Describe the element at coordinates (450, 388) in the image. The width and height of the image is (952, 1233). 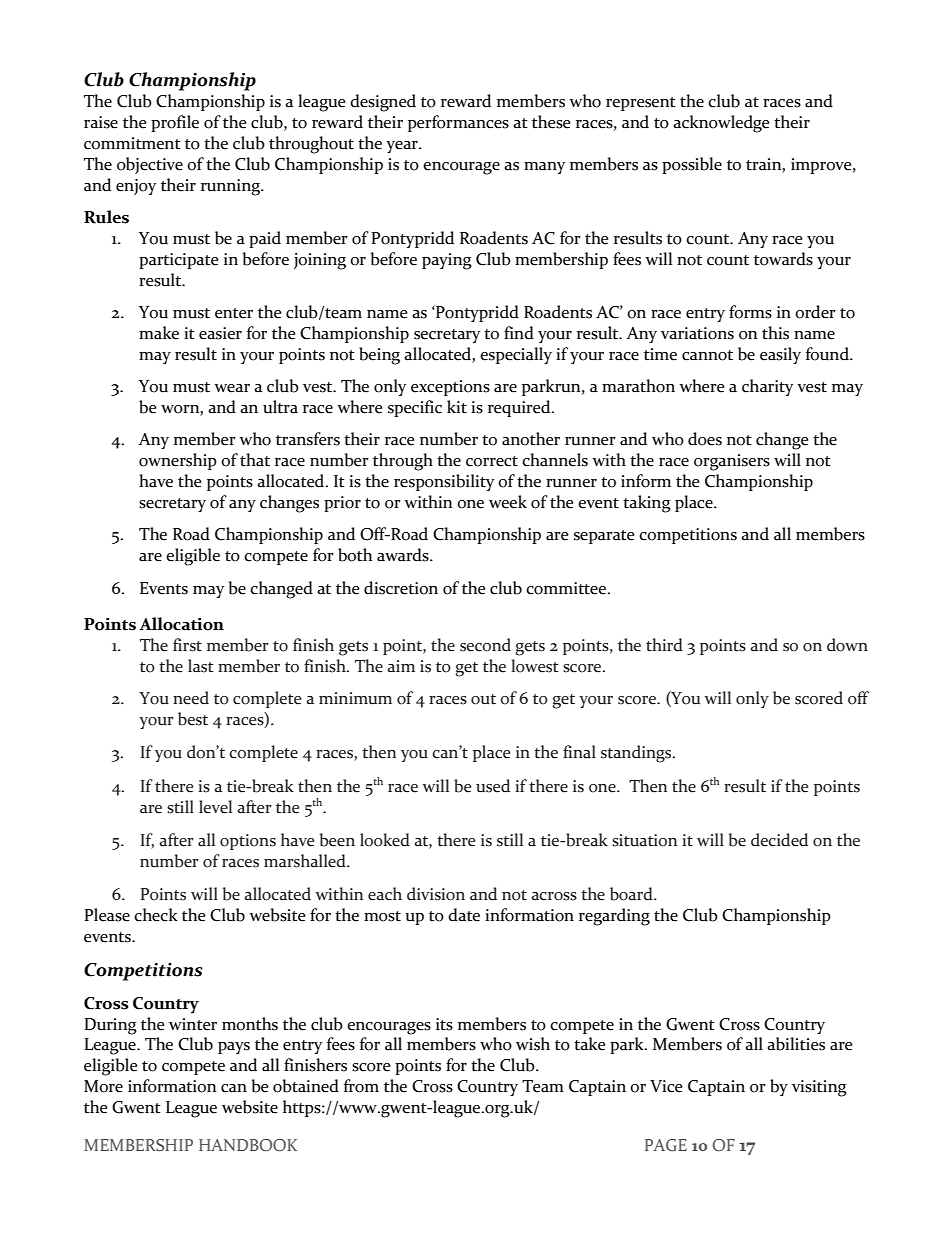
I see `exceptions` at that location.
